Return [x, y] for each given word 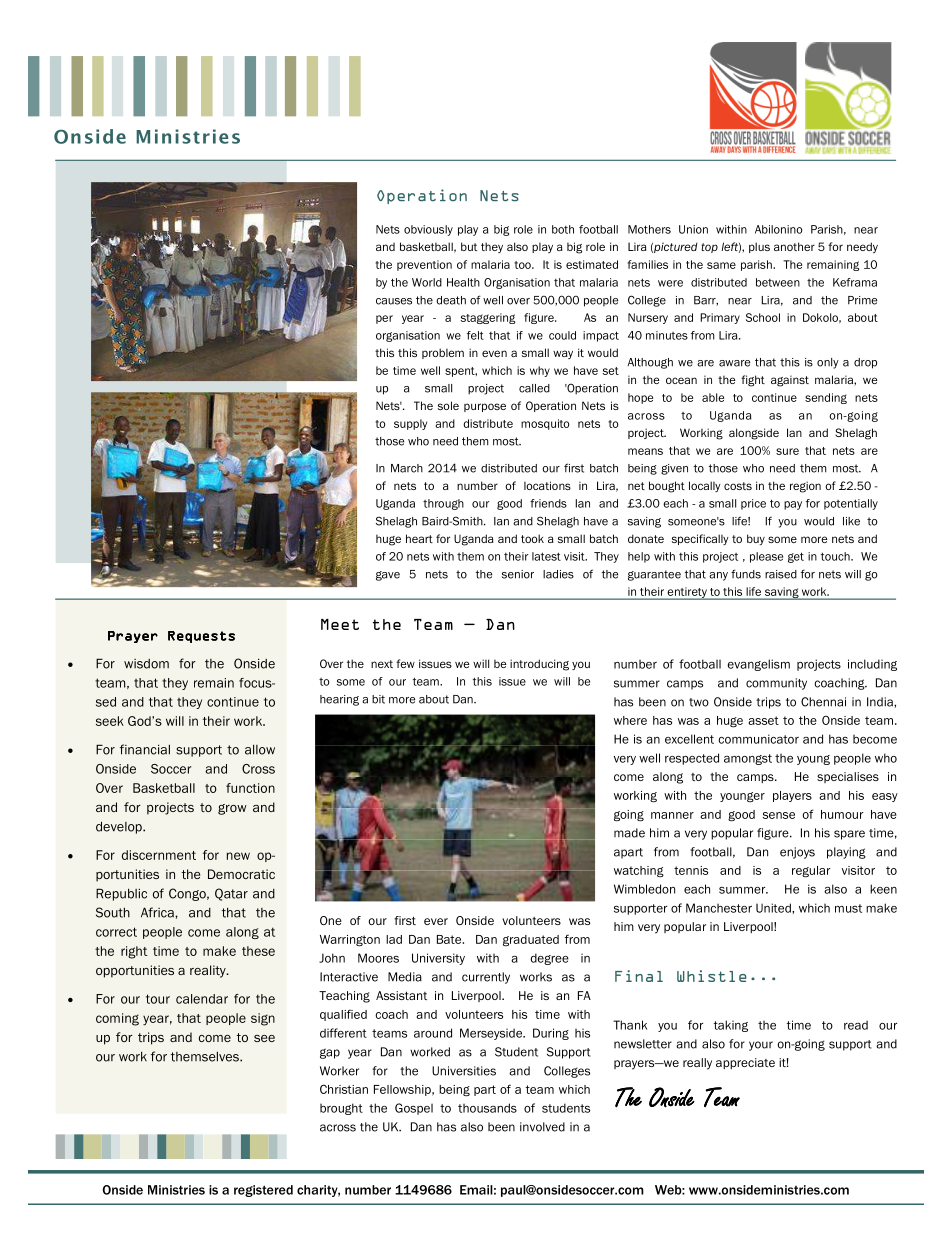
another [794, 246]
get [796, 557]
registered [263, 1191]
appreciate [745, 1063]
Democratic [241, 874]
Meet [340, 624]
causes [394, 301]
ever [436, 921]
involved [542, 1127]
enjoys [797, 853]
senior [518, 574]
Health [463, 282]
